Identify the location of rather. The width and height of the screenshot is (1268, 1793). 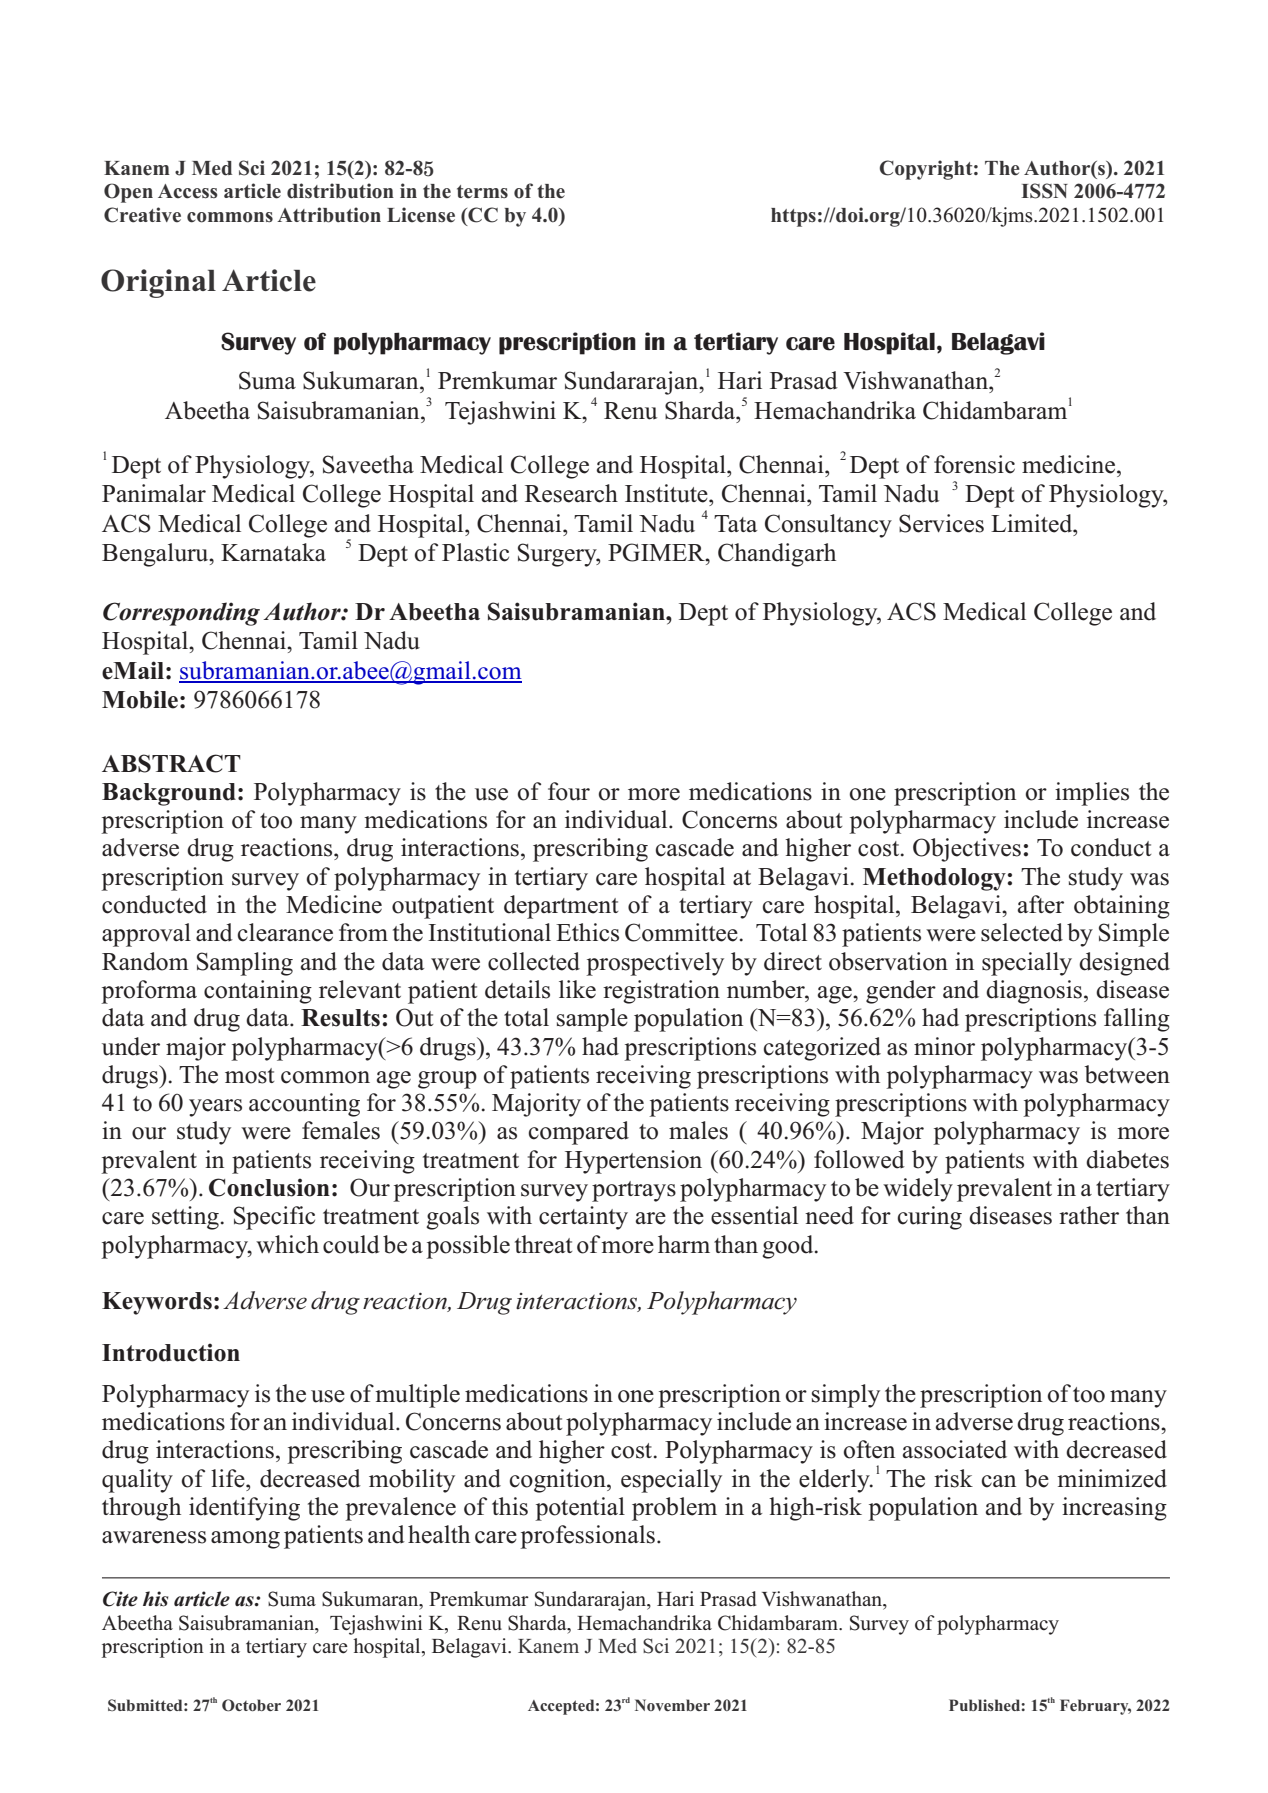
(1089, 1215).
